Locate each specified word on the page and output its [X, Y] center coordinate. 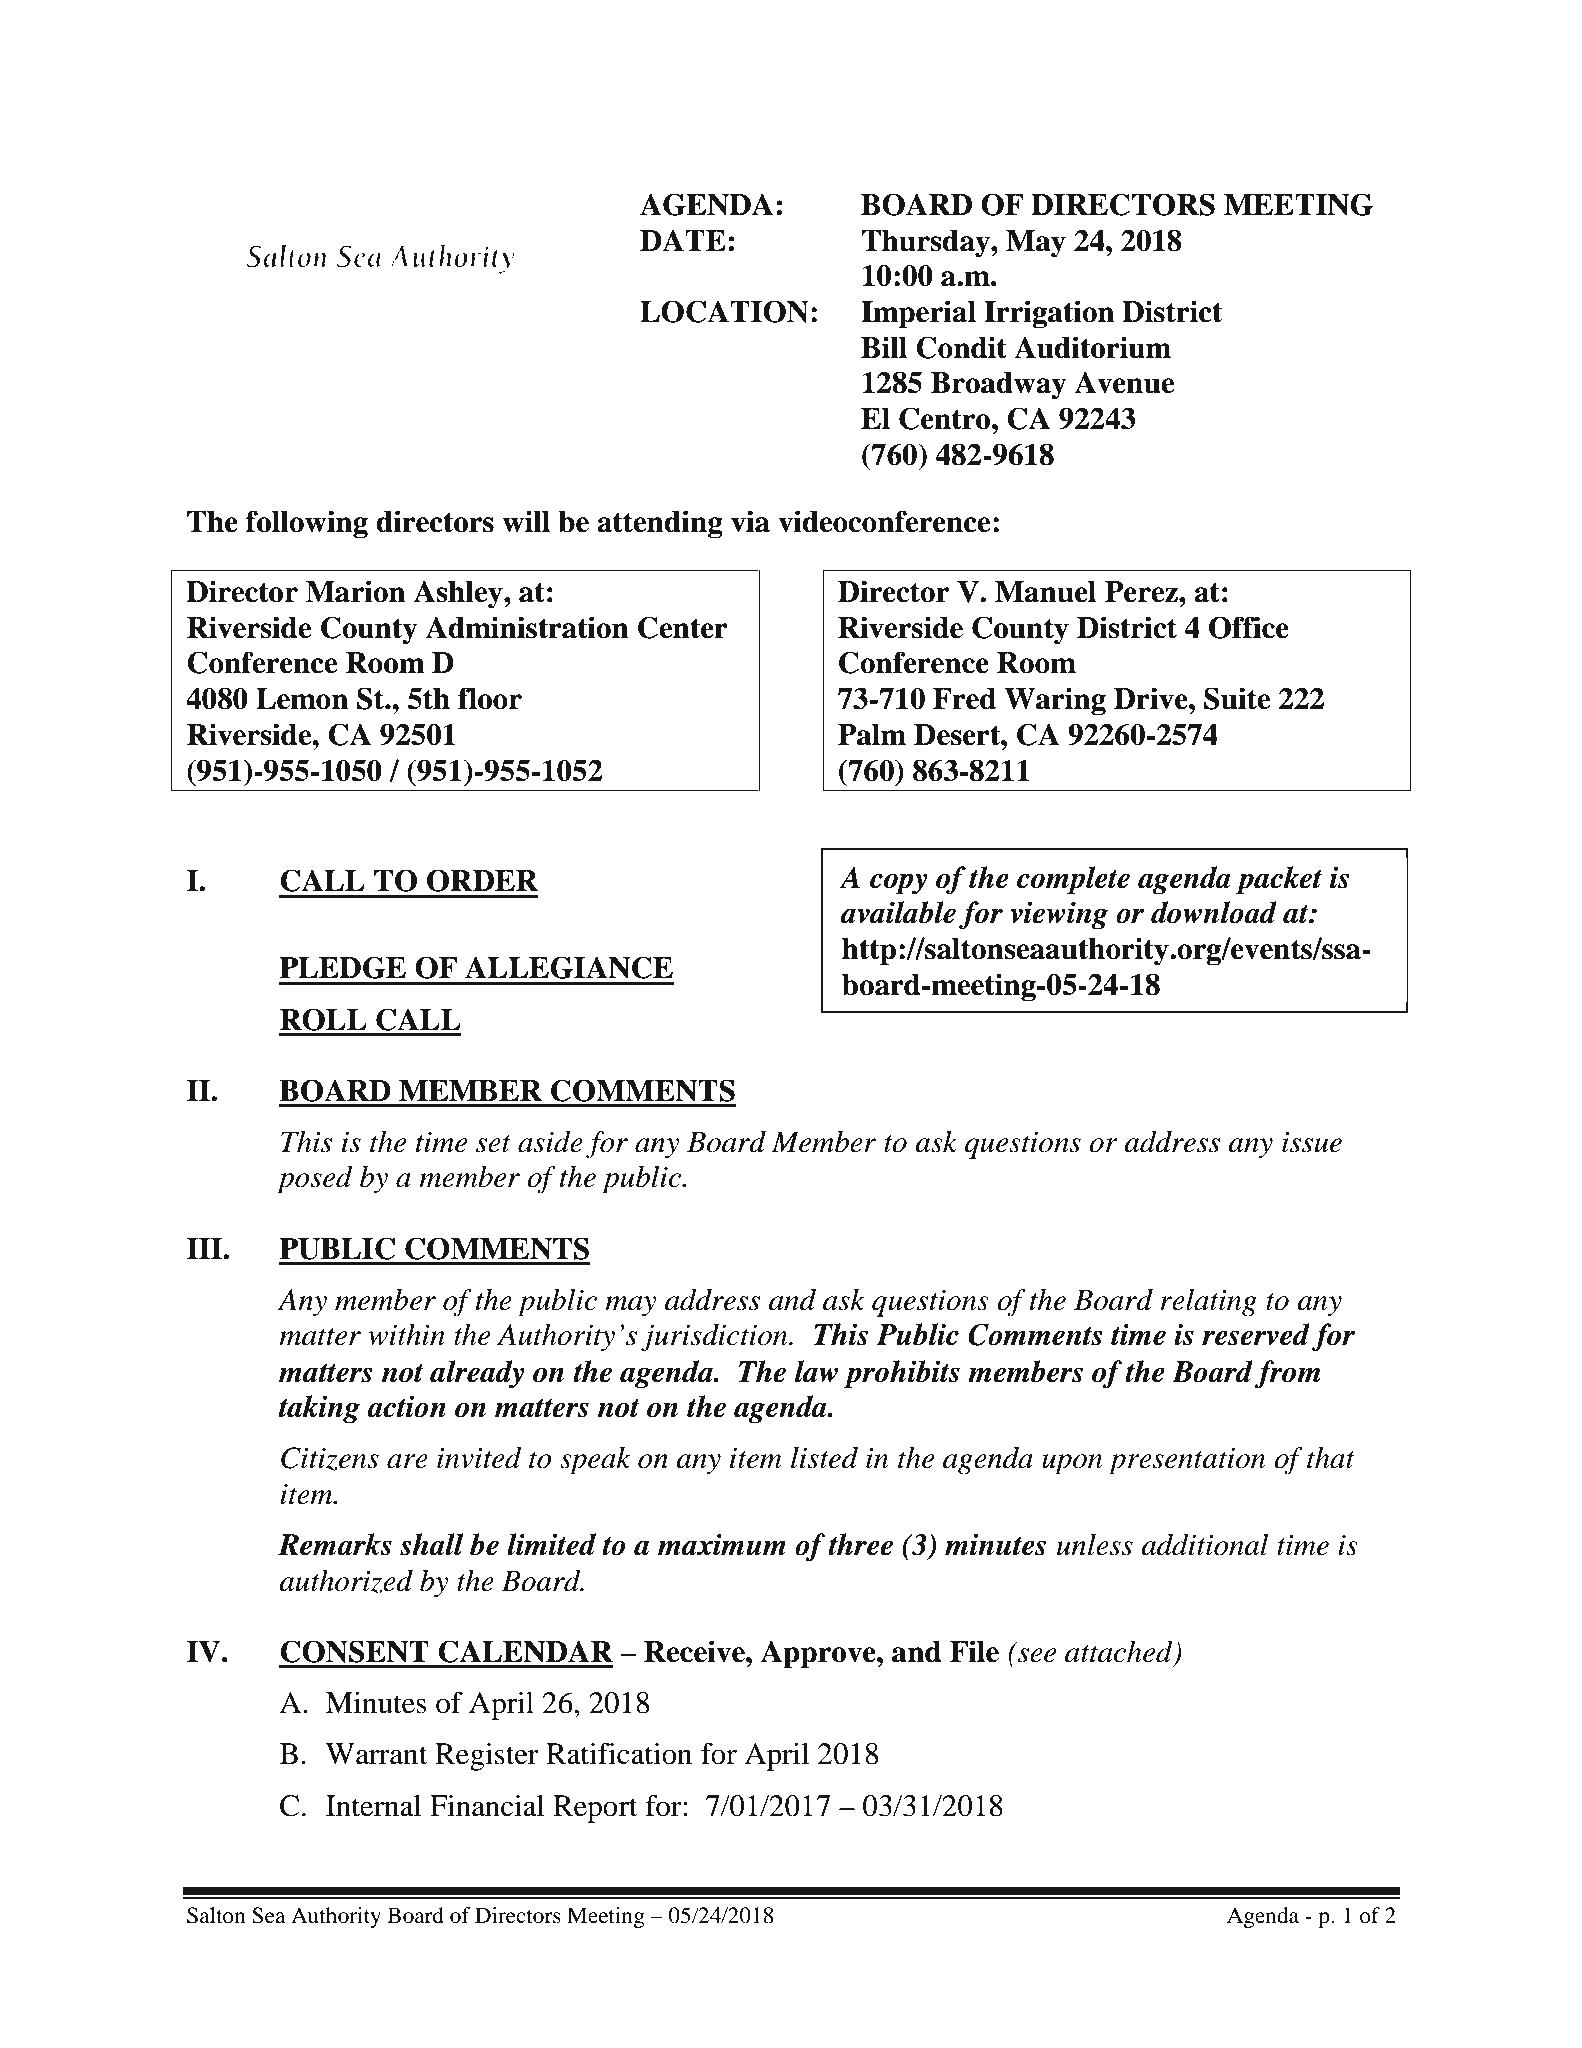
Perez [1142, 592]
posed [315, 1180]
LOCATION [724, 311]
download [1214, 912]
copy [899, 884]
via [750, 521]
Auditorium [1092, 347]
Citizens [330, 1459]
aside [550, 1142]
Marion [355, 591]
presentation [1187, 1461]
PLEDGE [342, 967]
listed [824, 1458]
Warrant [376, 1754]
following [307, 524]
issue [1312, 1142]
